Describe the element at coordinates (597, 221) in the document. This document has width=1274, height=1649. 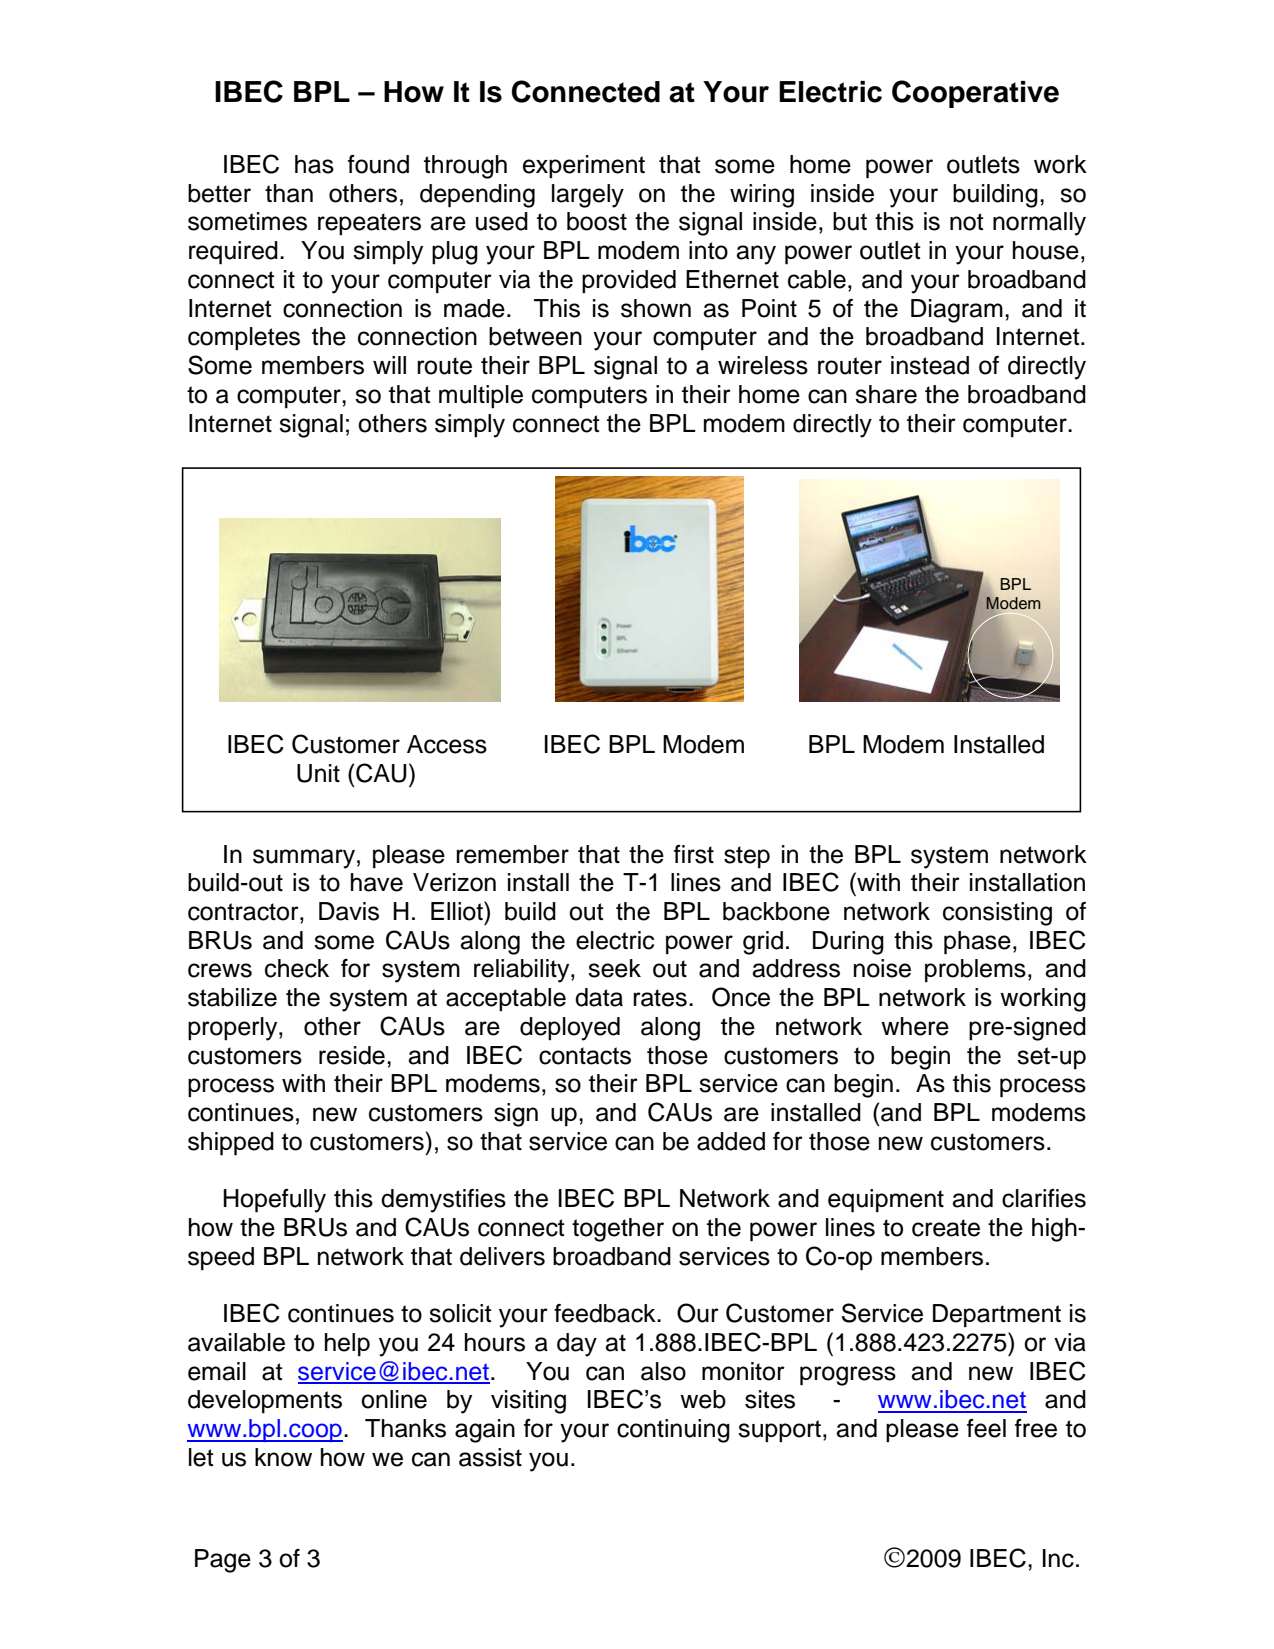
I see `boost` at that location.
